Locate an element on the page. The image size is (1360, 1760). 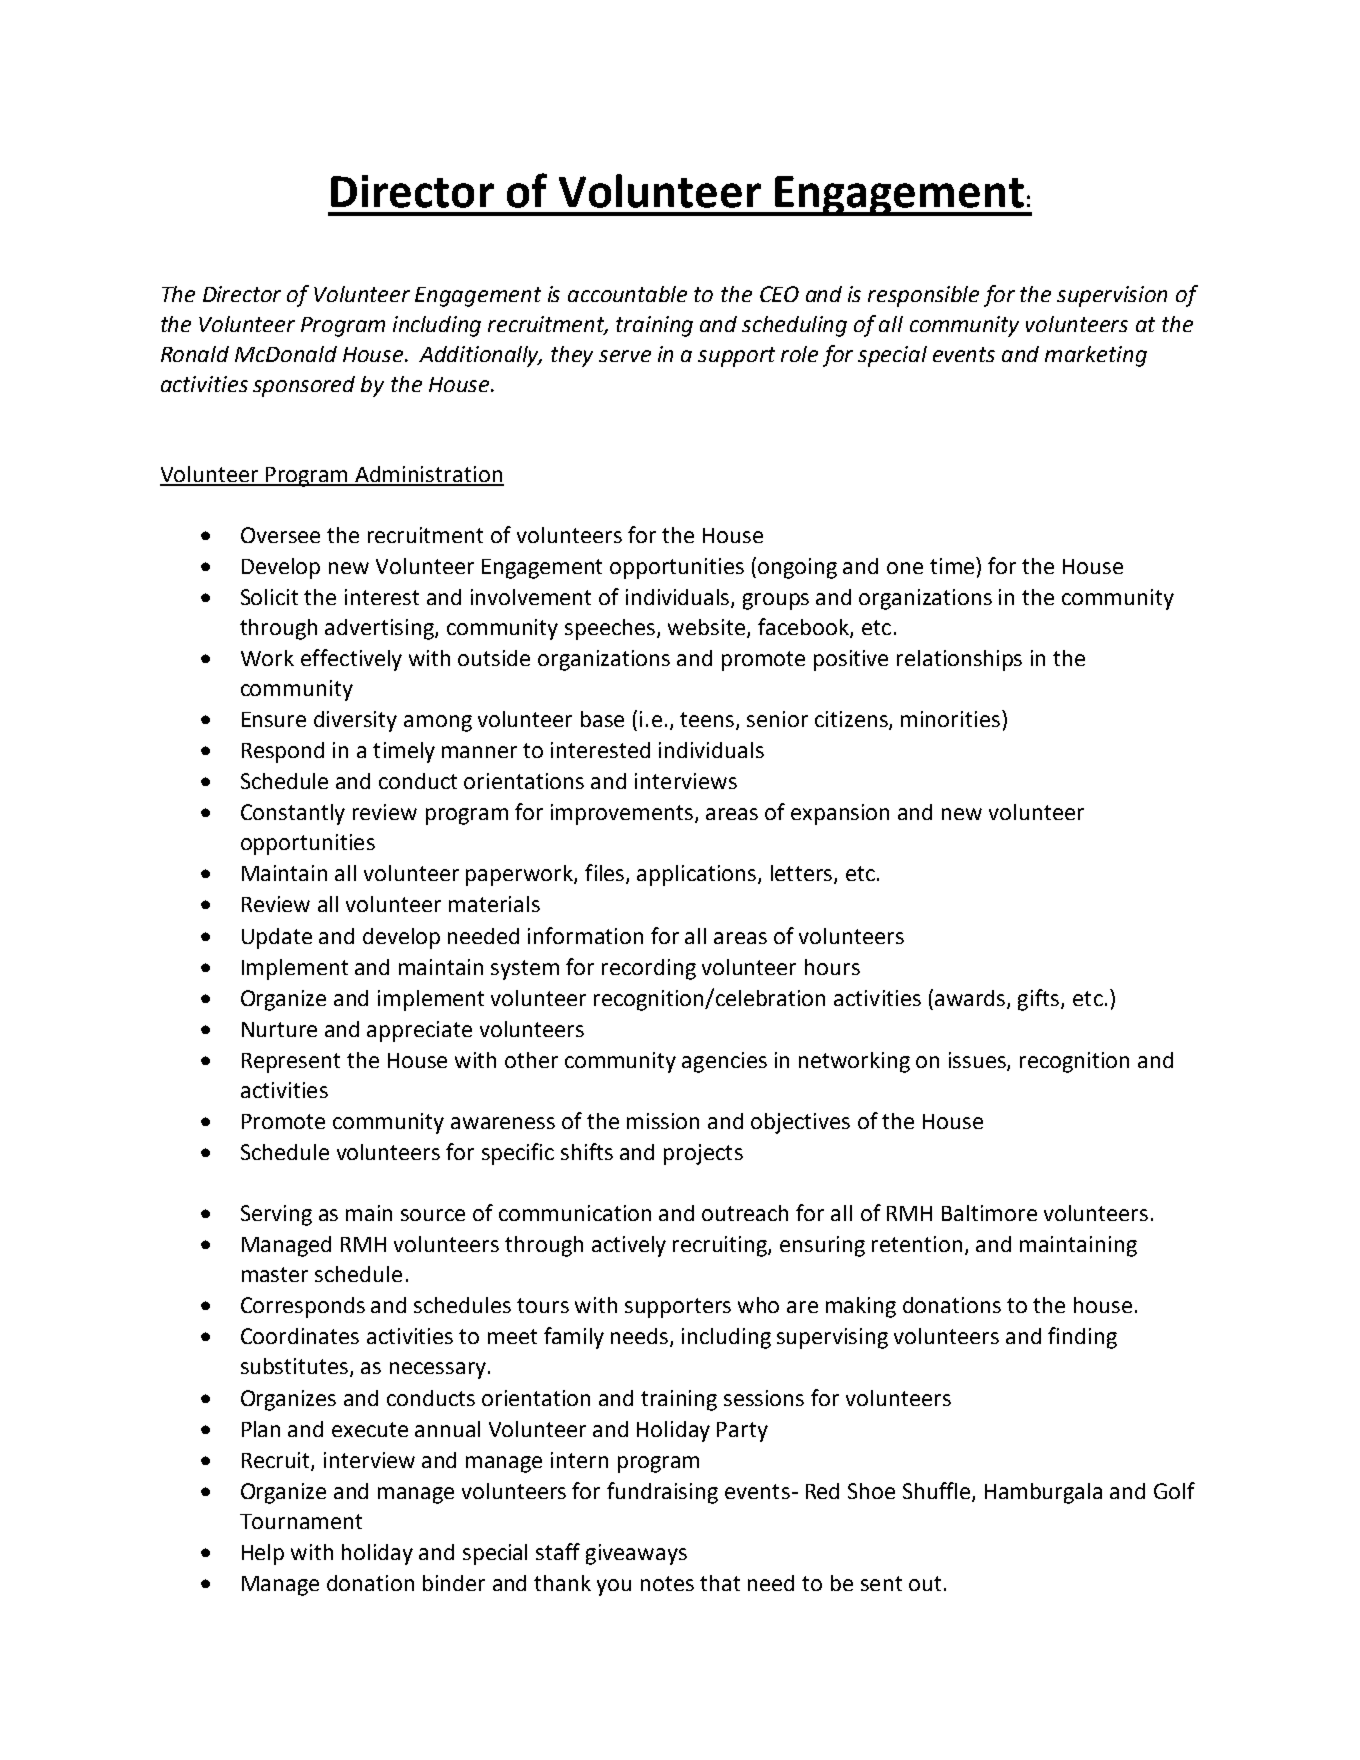
serve is located at coordinates (625, 356).
